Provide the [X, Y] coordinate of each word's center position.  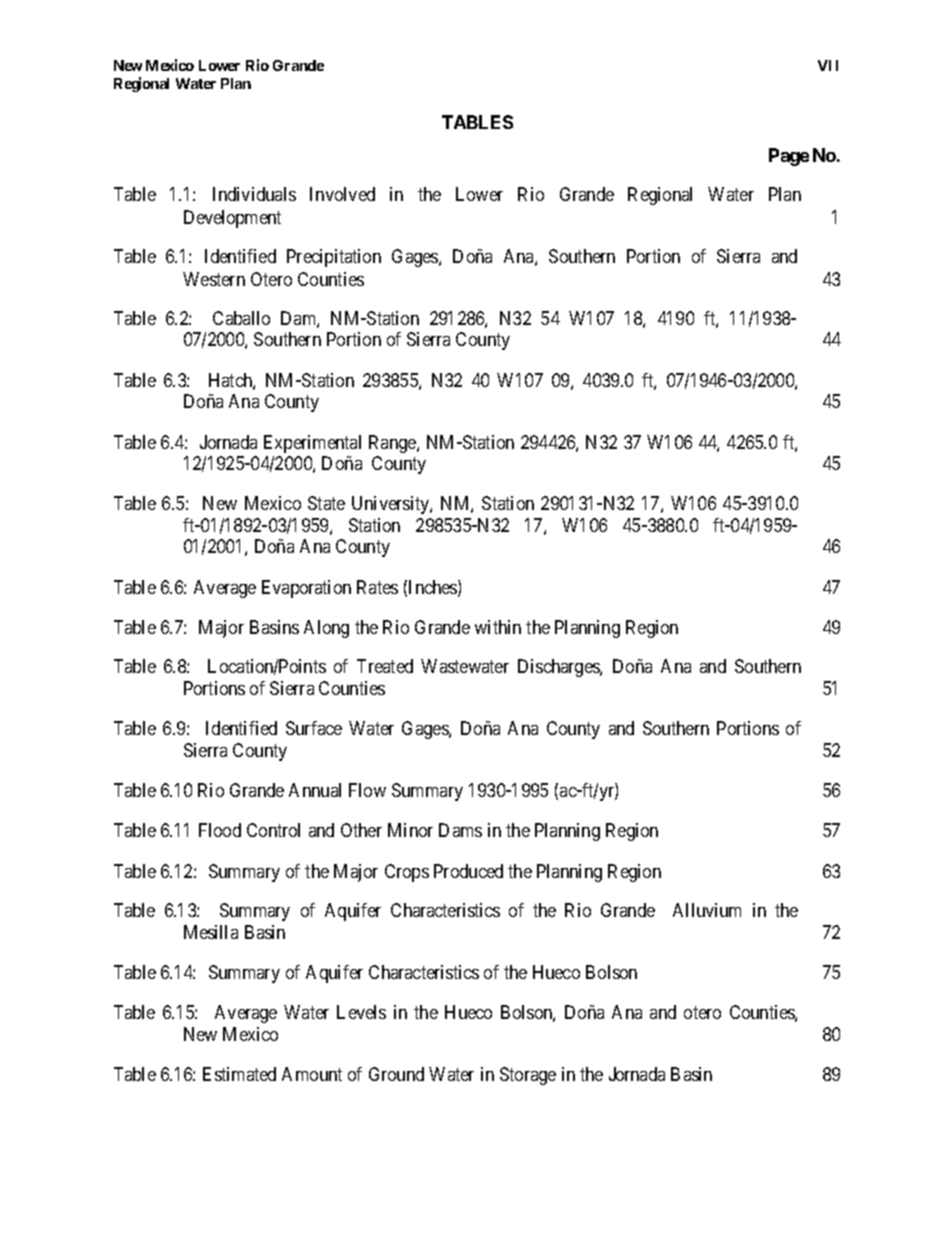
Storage [528, 1076]
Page [789, 157]
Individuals [254, 194]
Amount [312, 1074]
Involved [342, 194]
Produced [468, 871]
